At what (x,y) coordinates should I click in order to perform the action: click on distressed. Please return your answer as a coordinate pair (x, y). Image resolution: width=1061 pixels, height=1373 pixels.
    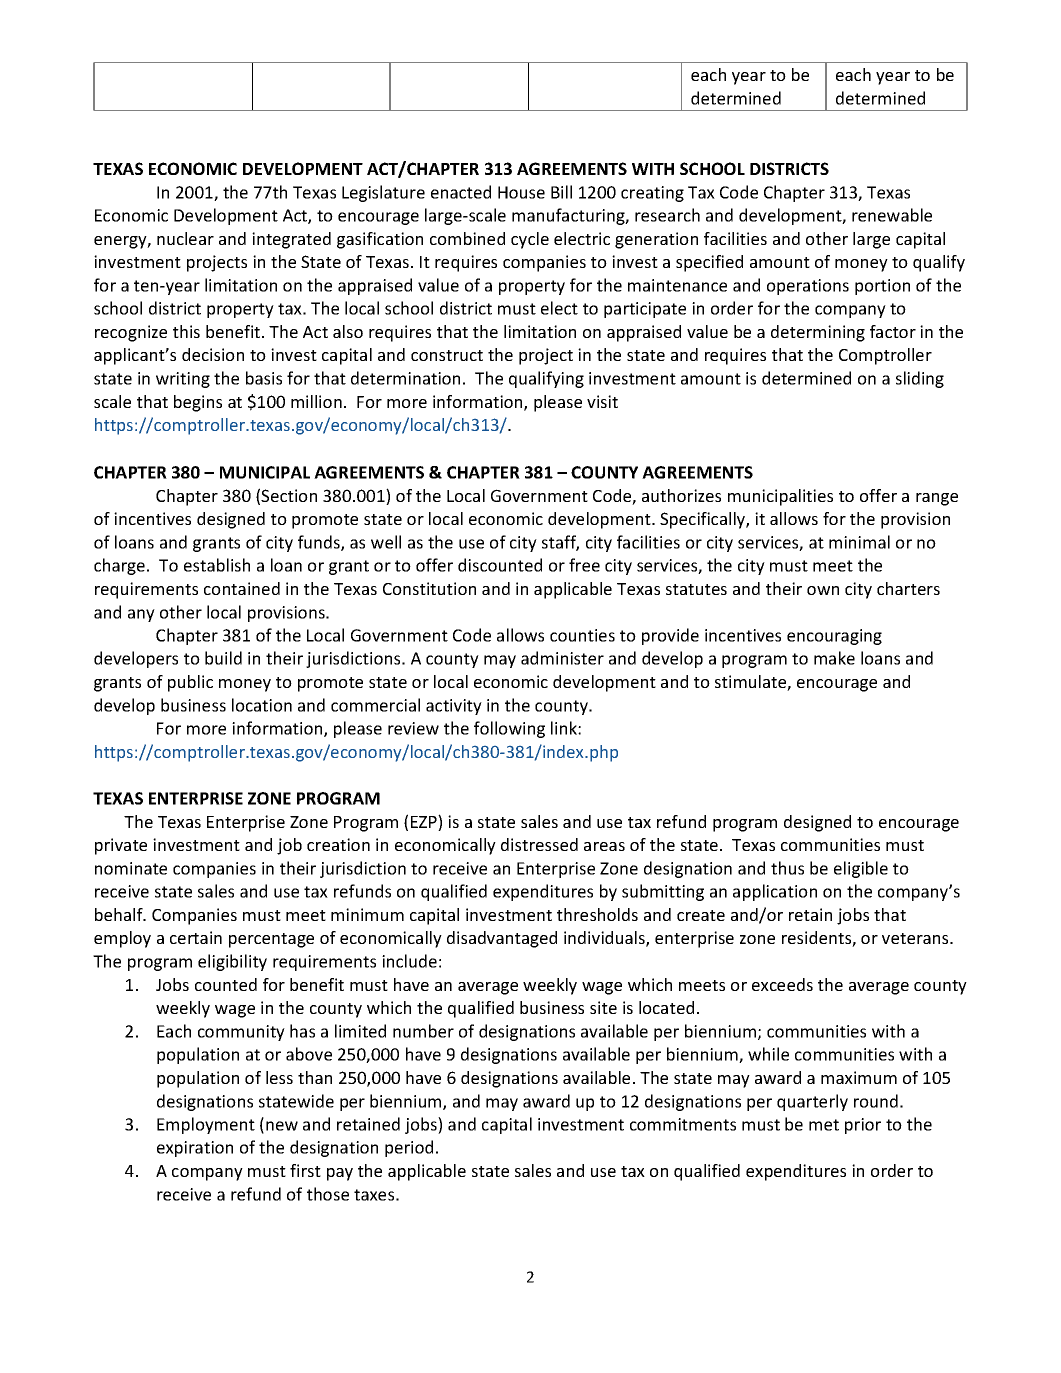
    Looking at the image, I should click on (539, 844).
